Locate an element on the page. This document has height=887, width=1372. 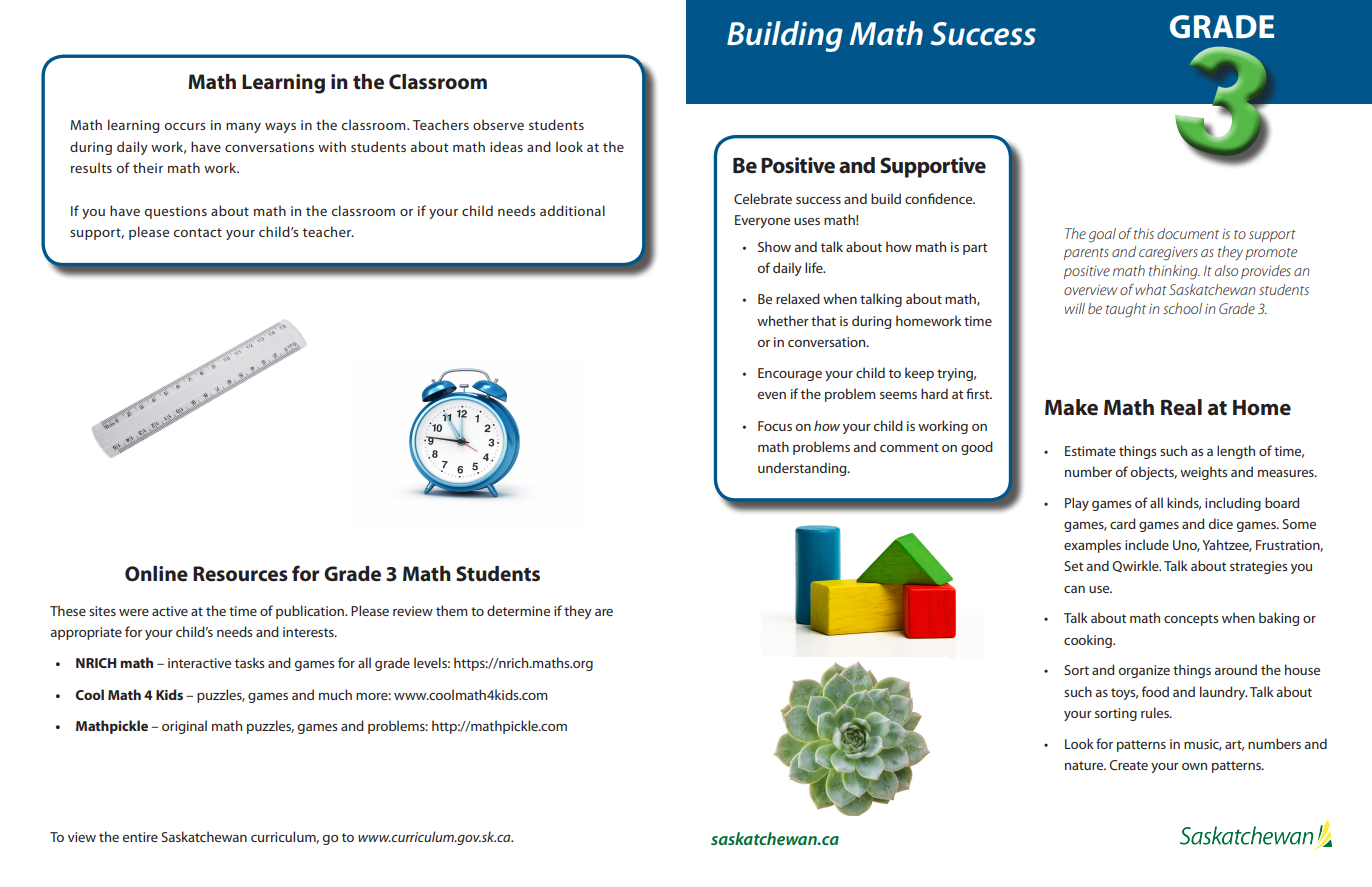
can is located at coordinates (1074, 589).
